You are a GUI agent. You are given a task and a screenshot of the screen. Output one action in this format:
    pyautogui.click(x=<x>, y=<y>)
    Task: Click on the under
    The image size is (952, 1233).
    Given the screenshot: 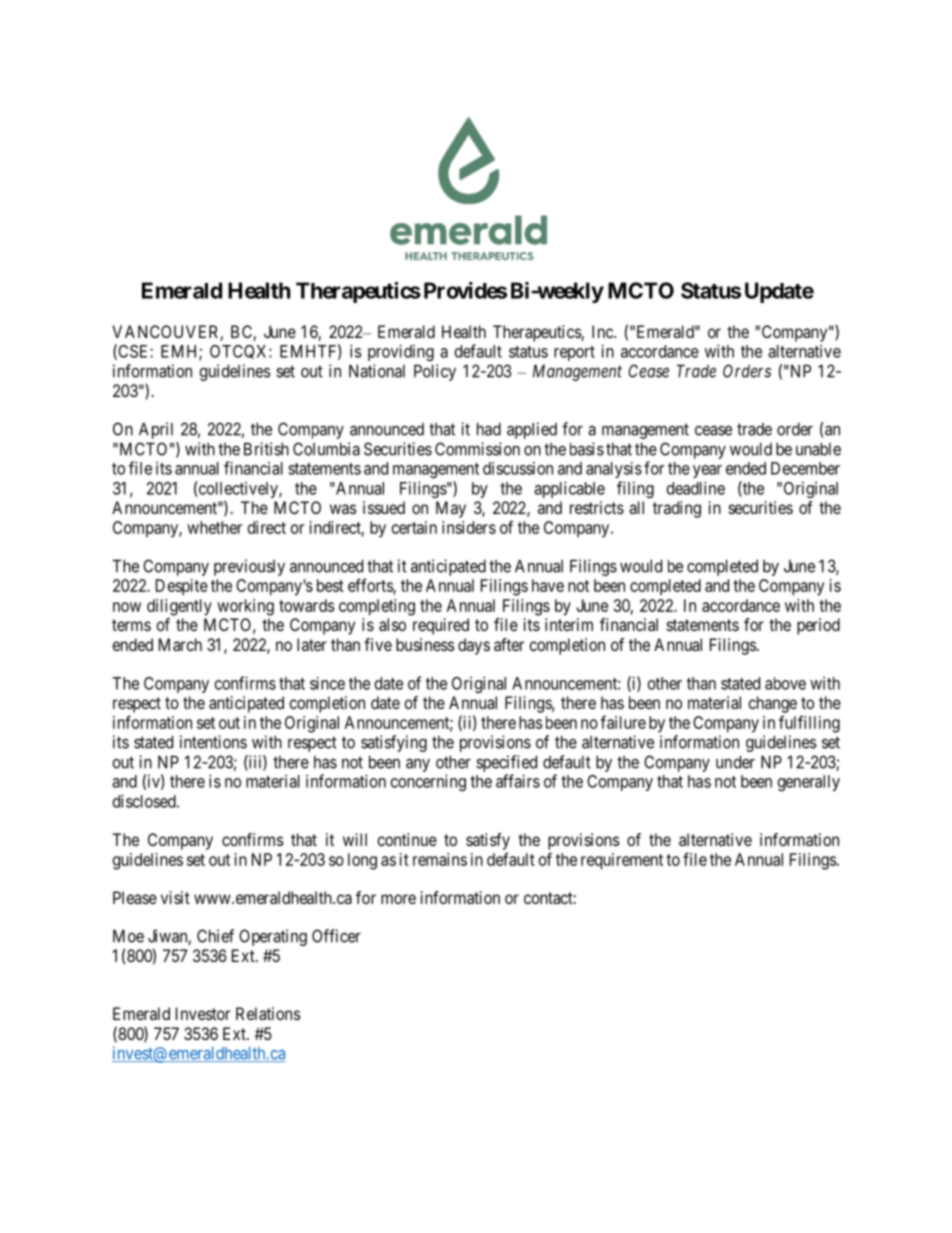 What is the action you would take?
    pyautogui.click(x=735, y=762)
